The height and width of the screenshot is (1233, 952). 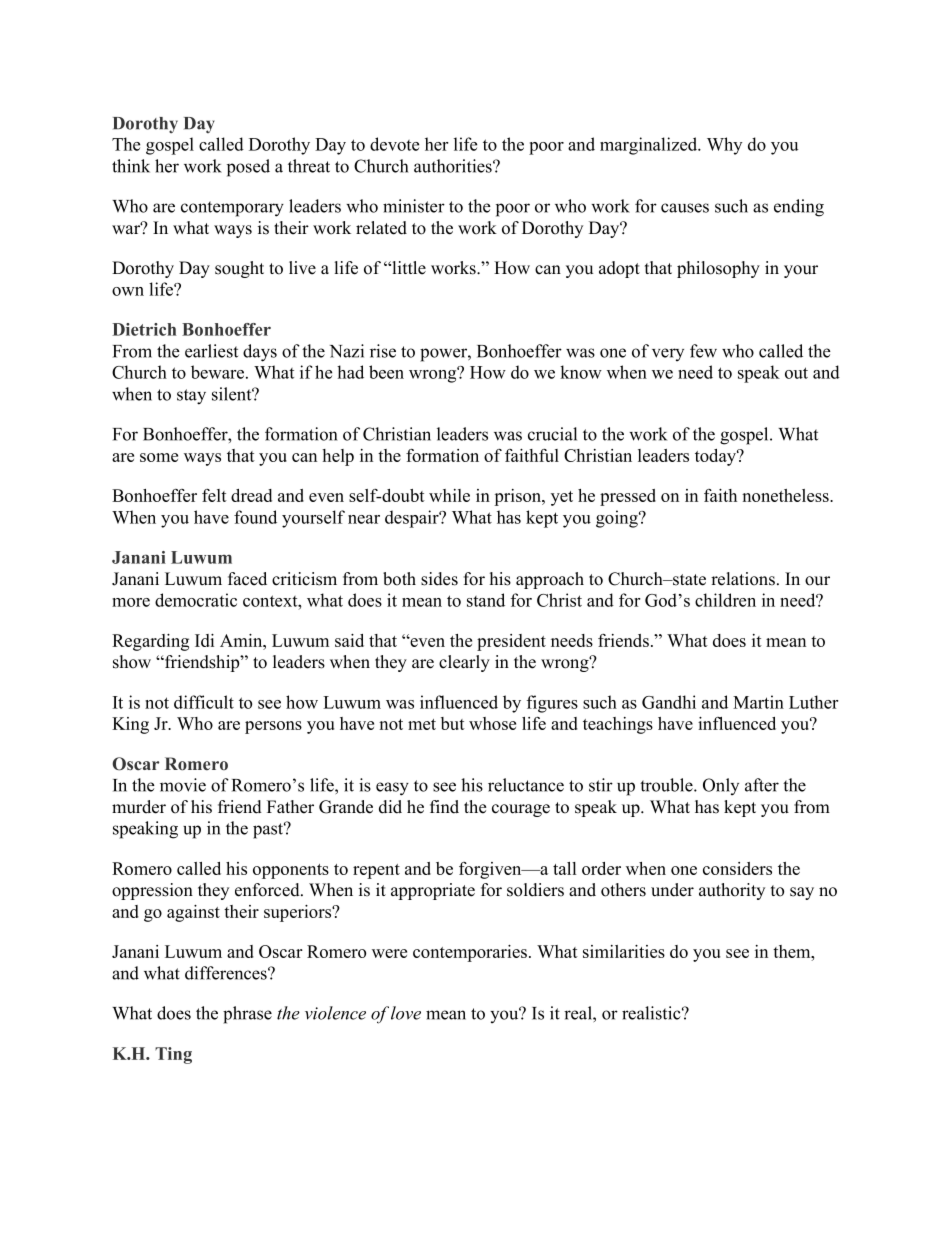 What do you see at coordinates (414, 206) in the screenshot?
I see `minister` at bounding box center [414, 206].
